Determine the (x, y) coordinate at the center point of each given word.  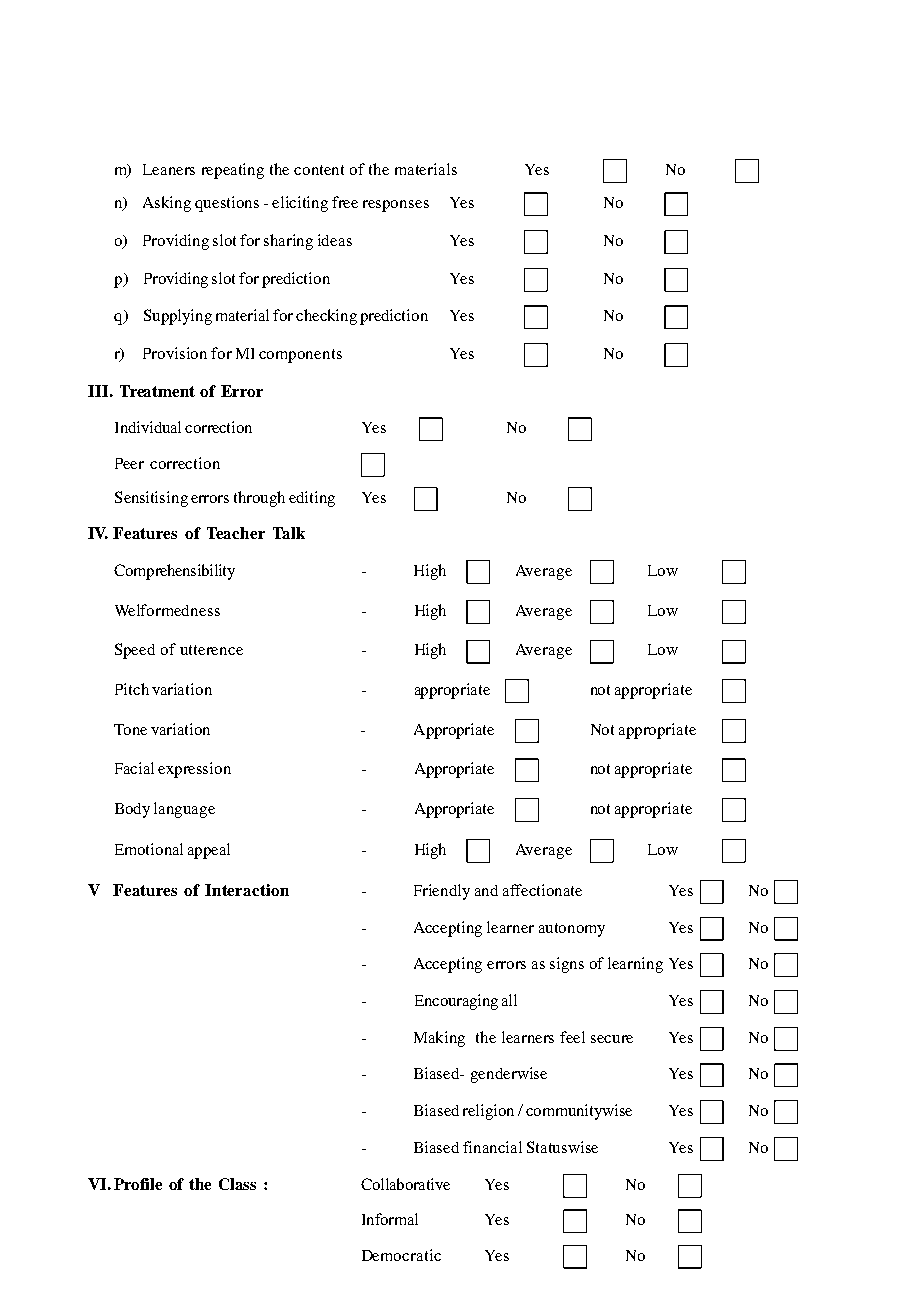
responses (396, 206)
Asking (167, 204)
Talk (289, 533)
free (345, 202)
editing (312, 499)
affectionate (542, 890)
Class (237, 1184)
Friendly (442, 892)
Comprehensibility (174, 572)
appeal (209, 851)
